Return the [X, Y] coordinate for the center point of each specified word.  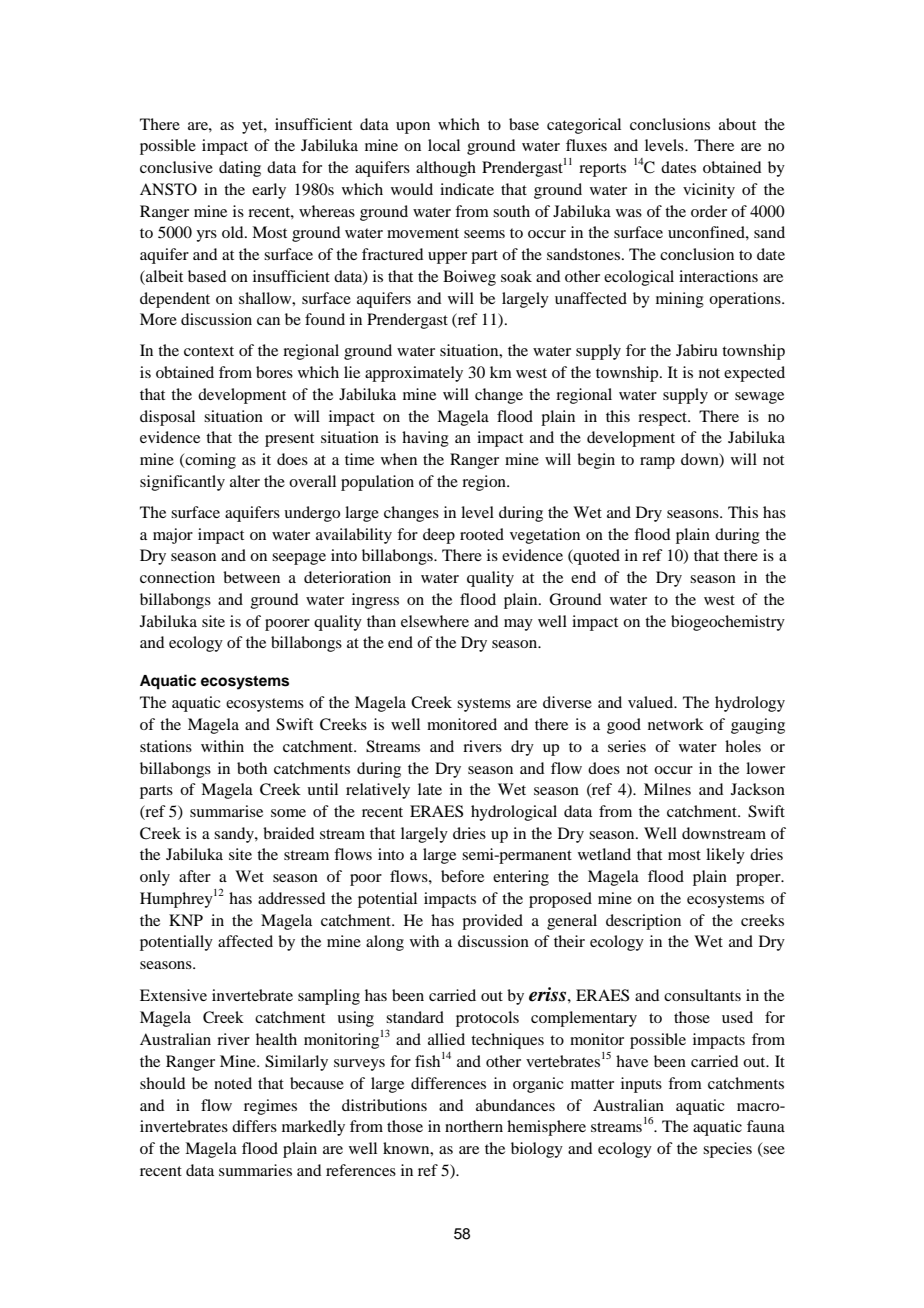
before [462, 876]
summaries [255, 1170]
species [727, 1150]
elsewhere [435, 621]
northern [474, 1126]
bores [274, 372]
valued [652, 702]
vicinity [709, 191]
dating [240, 169]
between [251, 577]
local [444, 145]
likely [725, 856]
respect [663, 419]
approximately [414, 374]
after [195, 876]
